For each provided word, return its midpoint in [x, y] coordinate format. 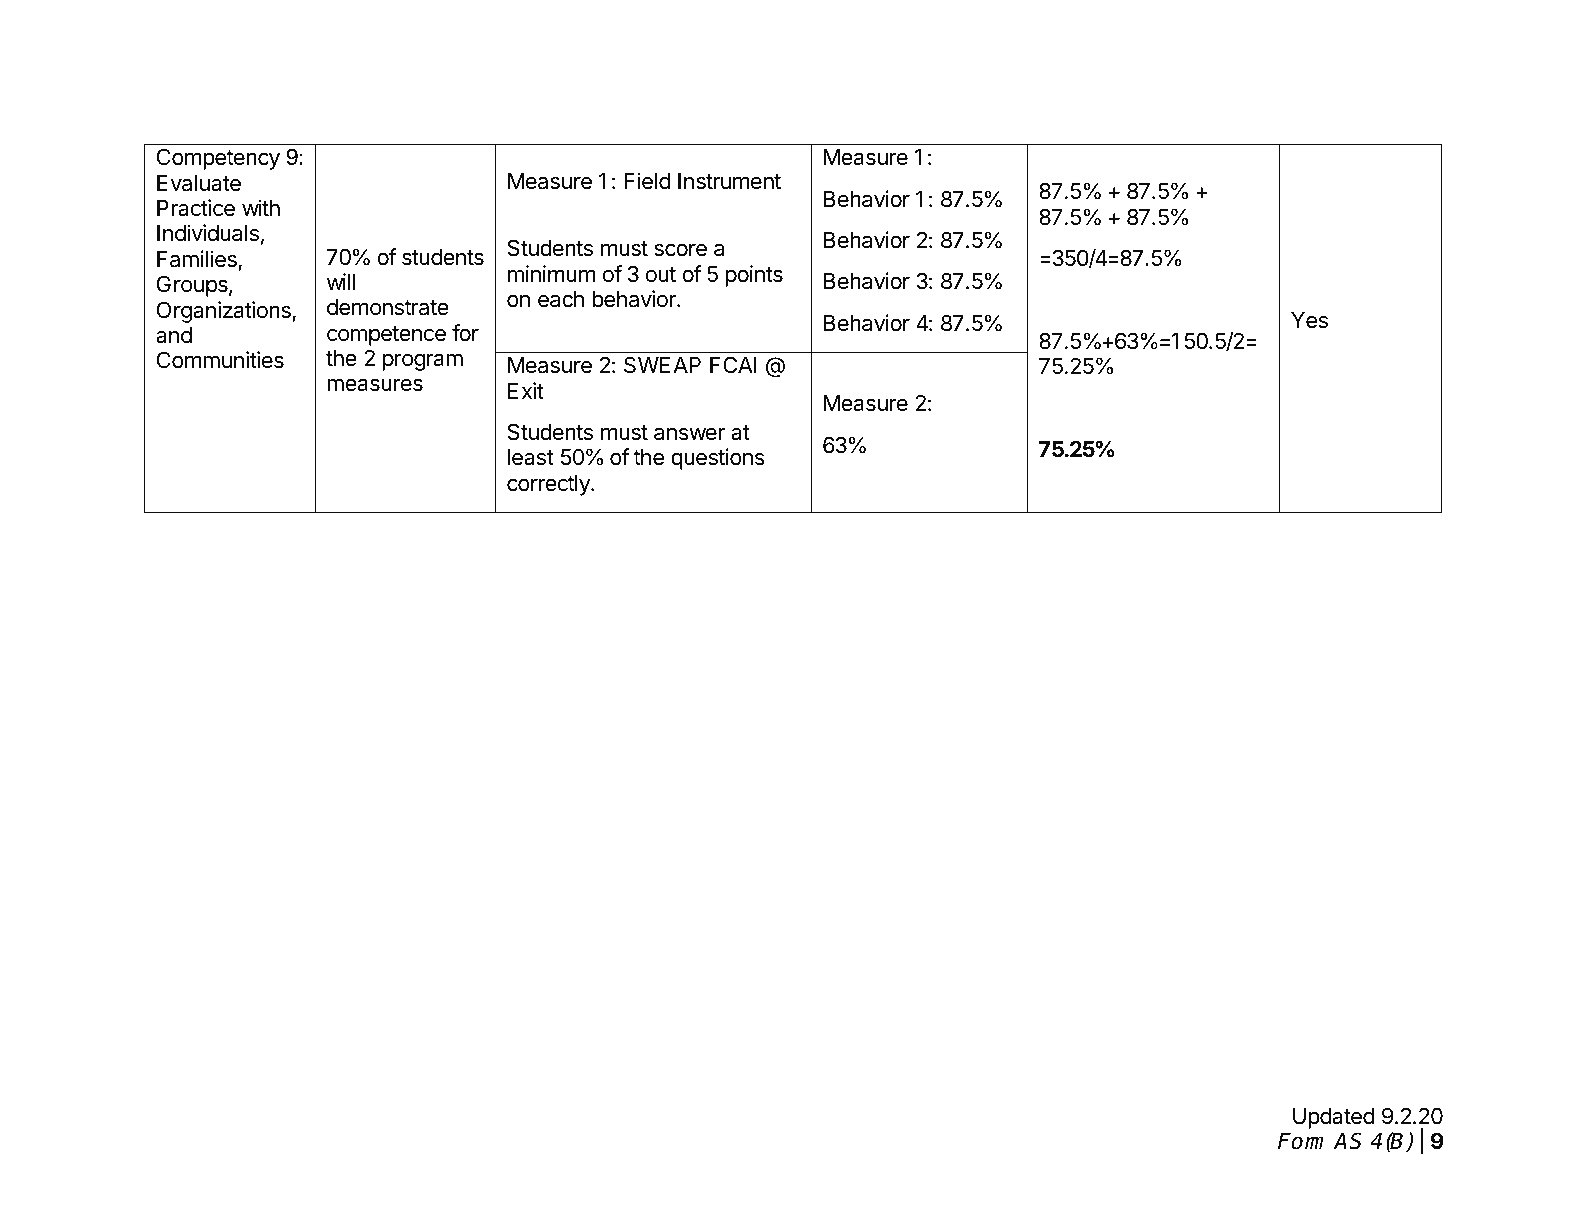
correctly [549, 485]
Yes [1309, 320]
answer [689, 434]
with [261, 207]
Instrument [729, 181]
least [531, 457]
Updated [1333, 1118]
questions [718, 459]
